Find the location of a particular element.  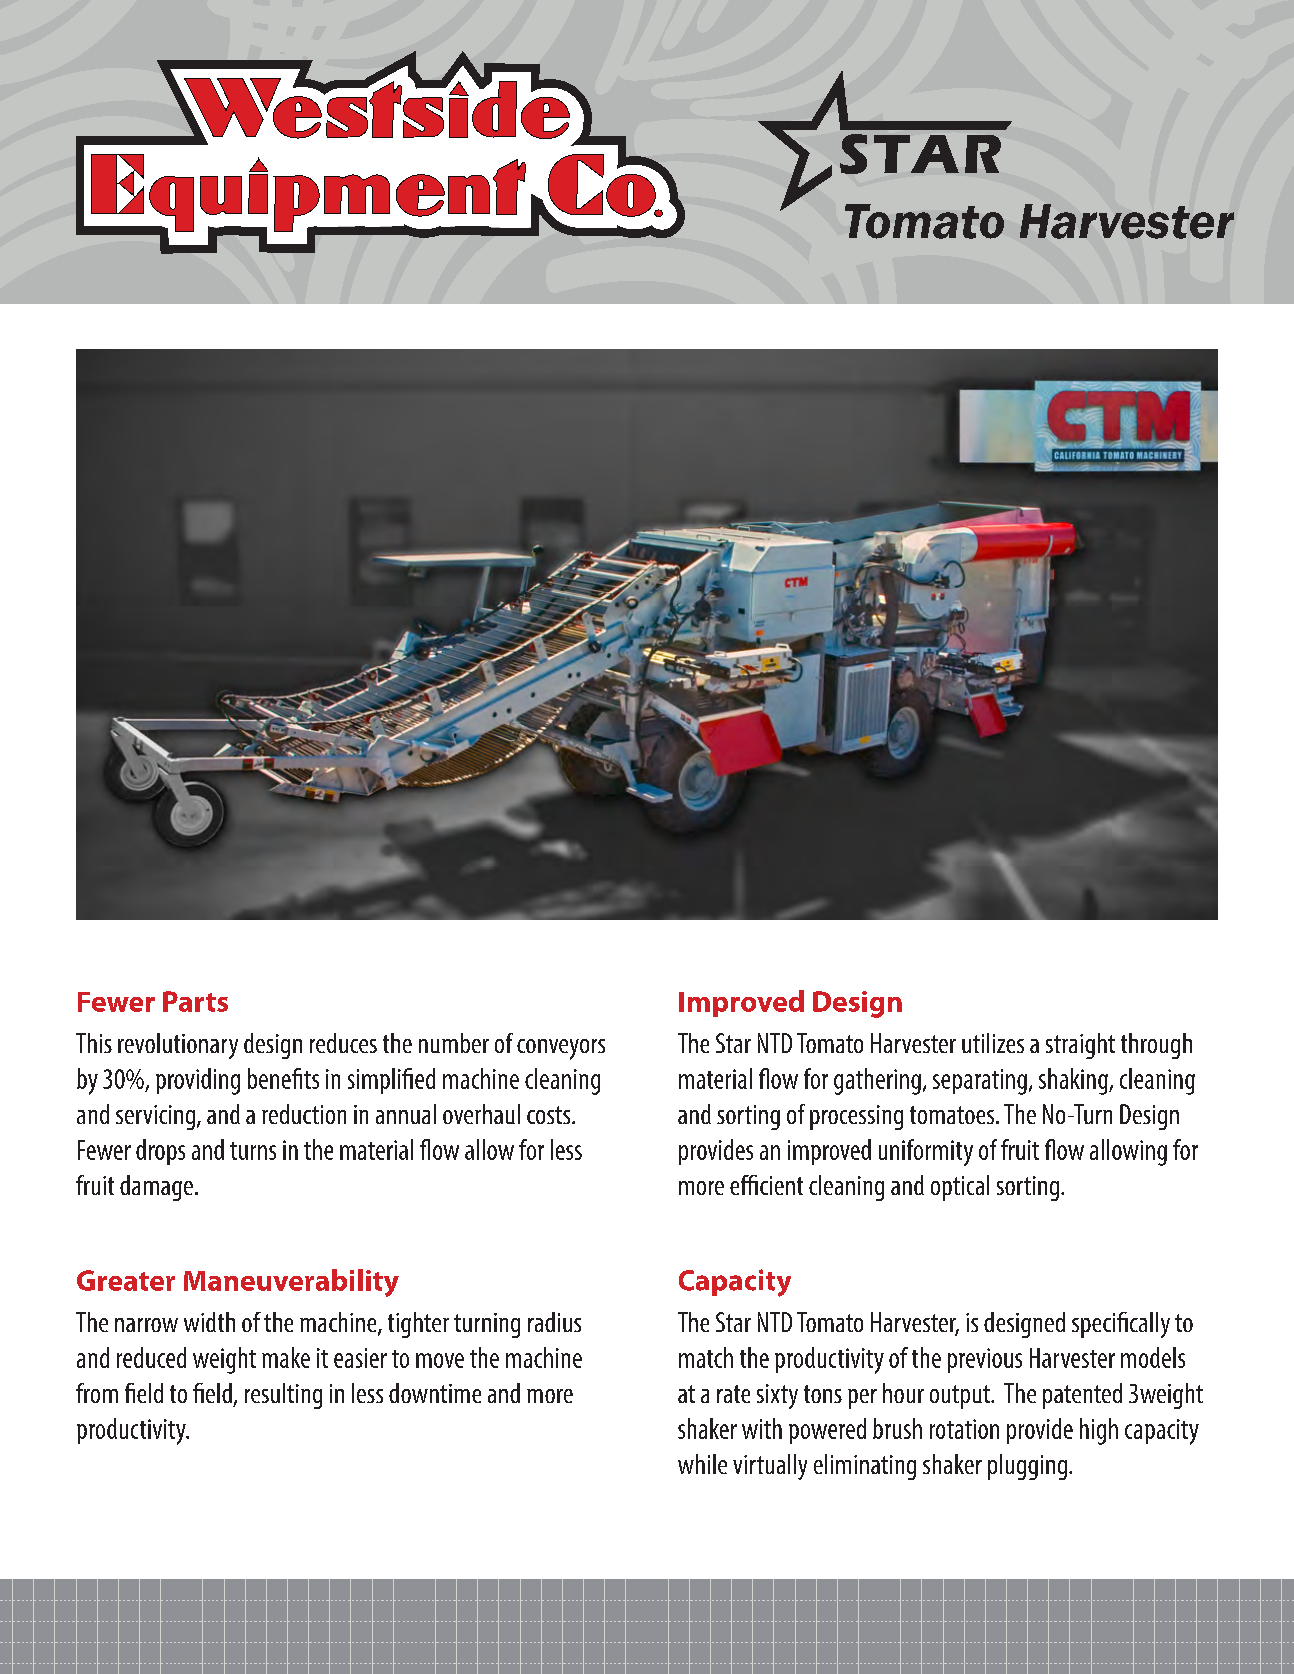

plugging is located at coordinates (1029, 1467).
